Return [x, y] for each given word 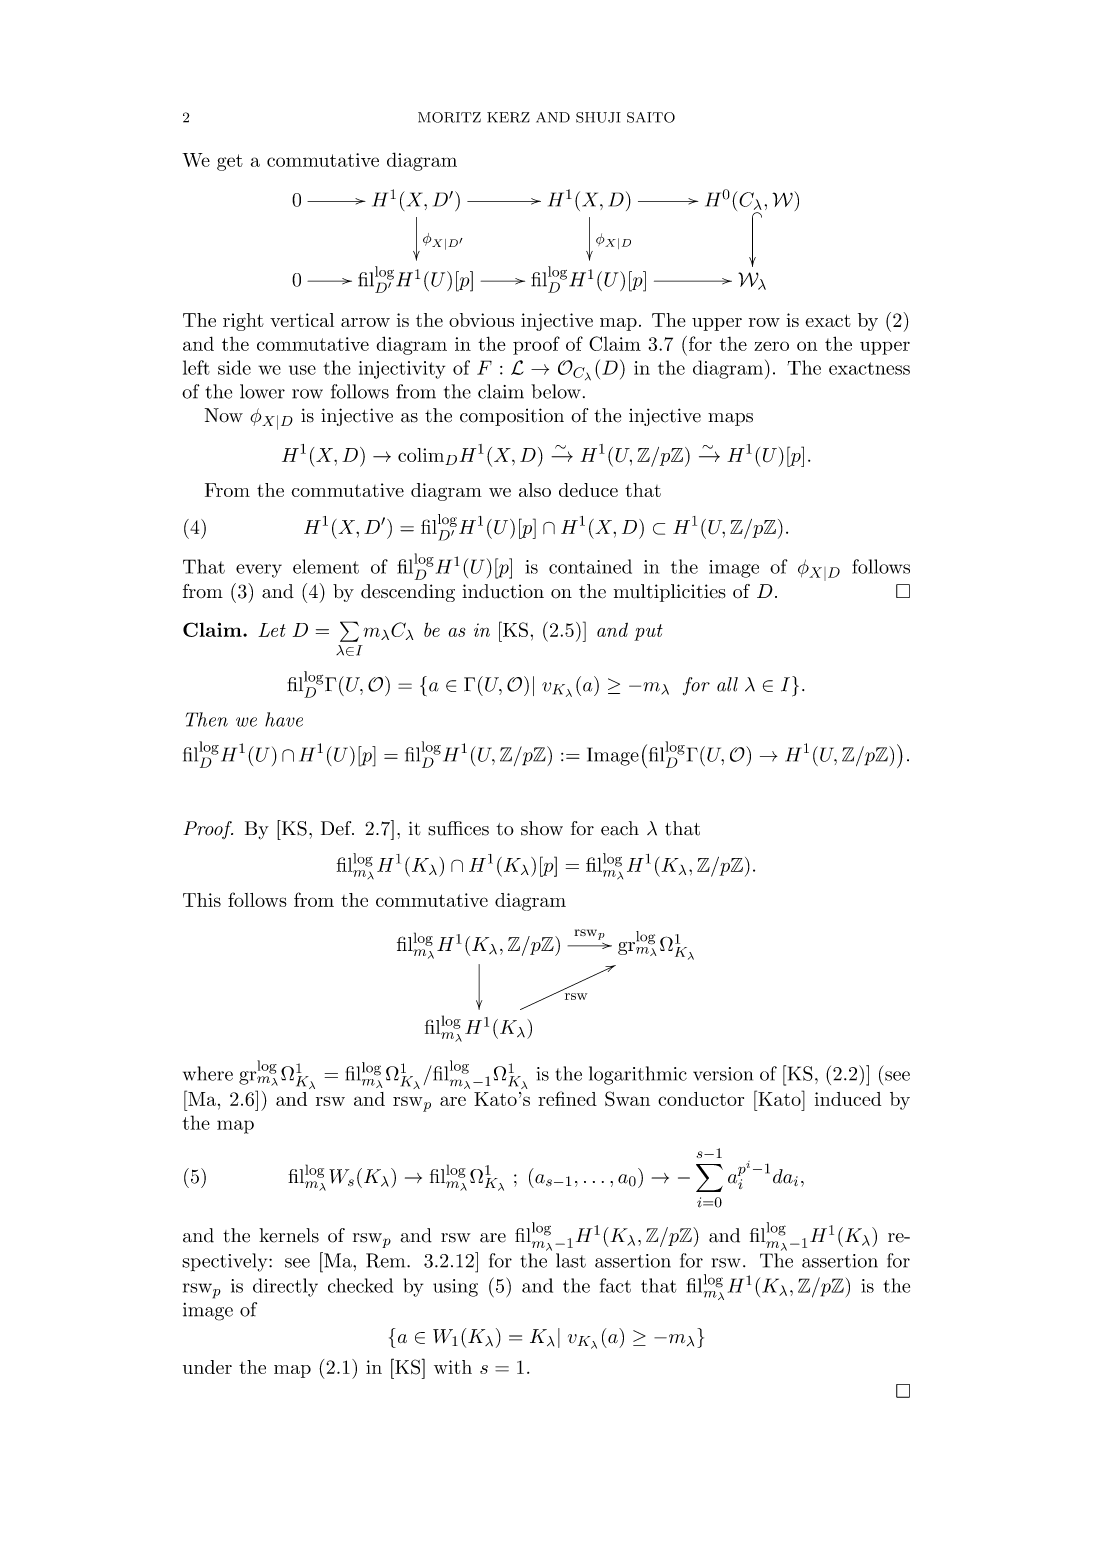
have [284, 719]
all [727, 684]
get [230, 162]
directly [285, 1287]
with [453, 1367]
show [542, 828]
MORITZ [449, 117]
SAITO [651, 117]
